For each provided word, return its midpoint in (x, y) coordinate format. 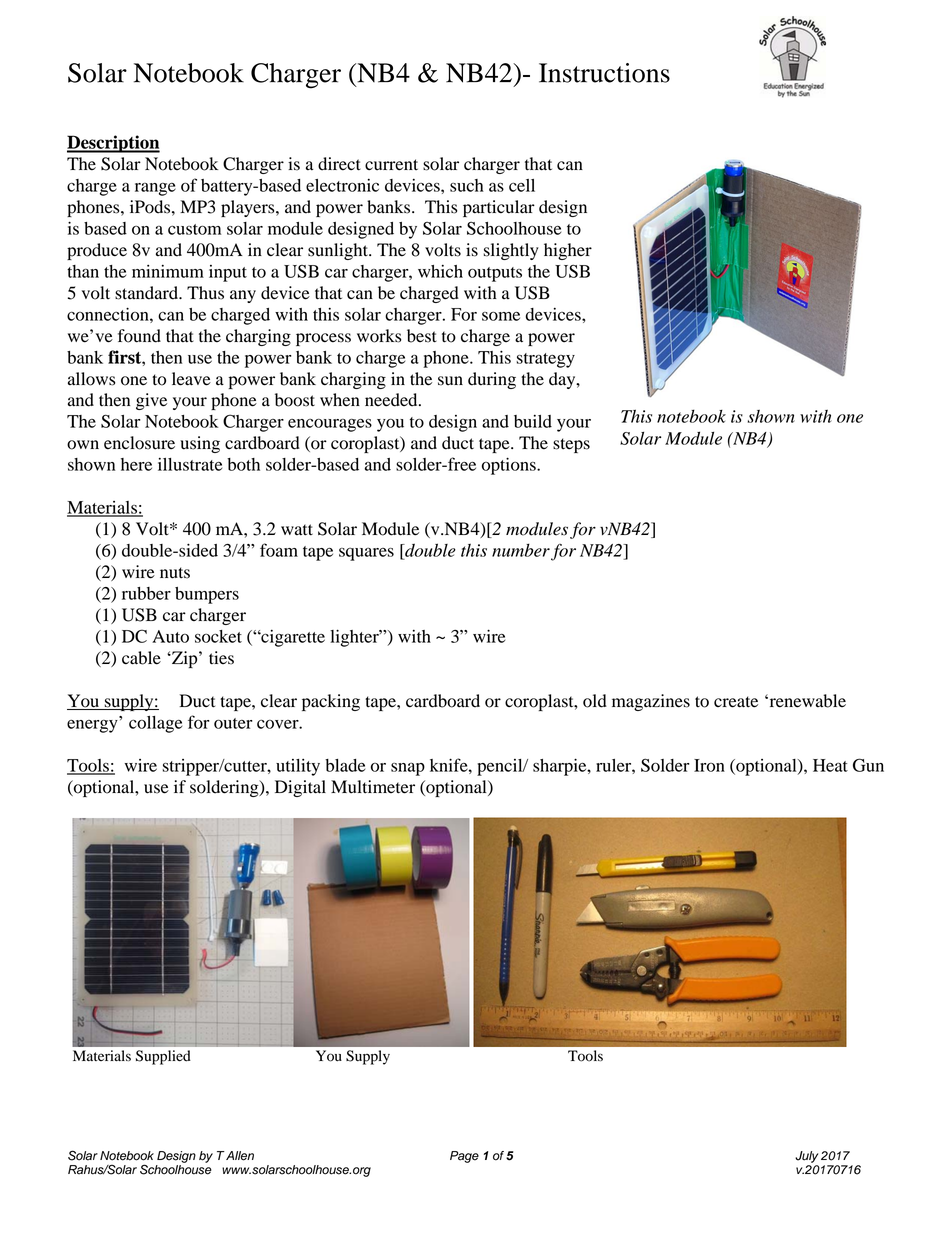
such (467, 185)
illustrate (190, 464)
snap (408, 769)
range (155, 189)
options (510, 466)
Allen (239, 1156)
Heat (830, 765)
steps (571, 445)
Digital (300, 788)
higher (568, 251)
